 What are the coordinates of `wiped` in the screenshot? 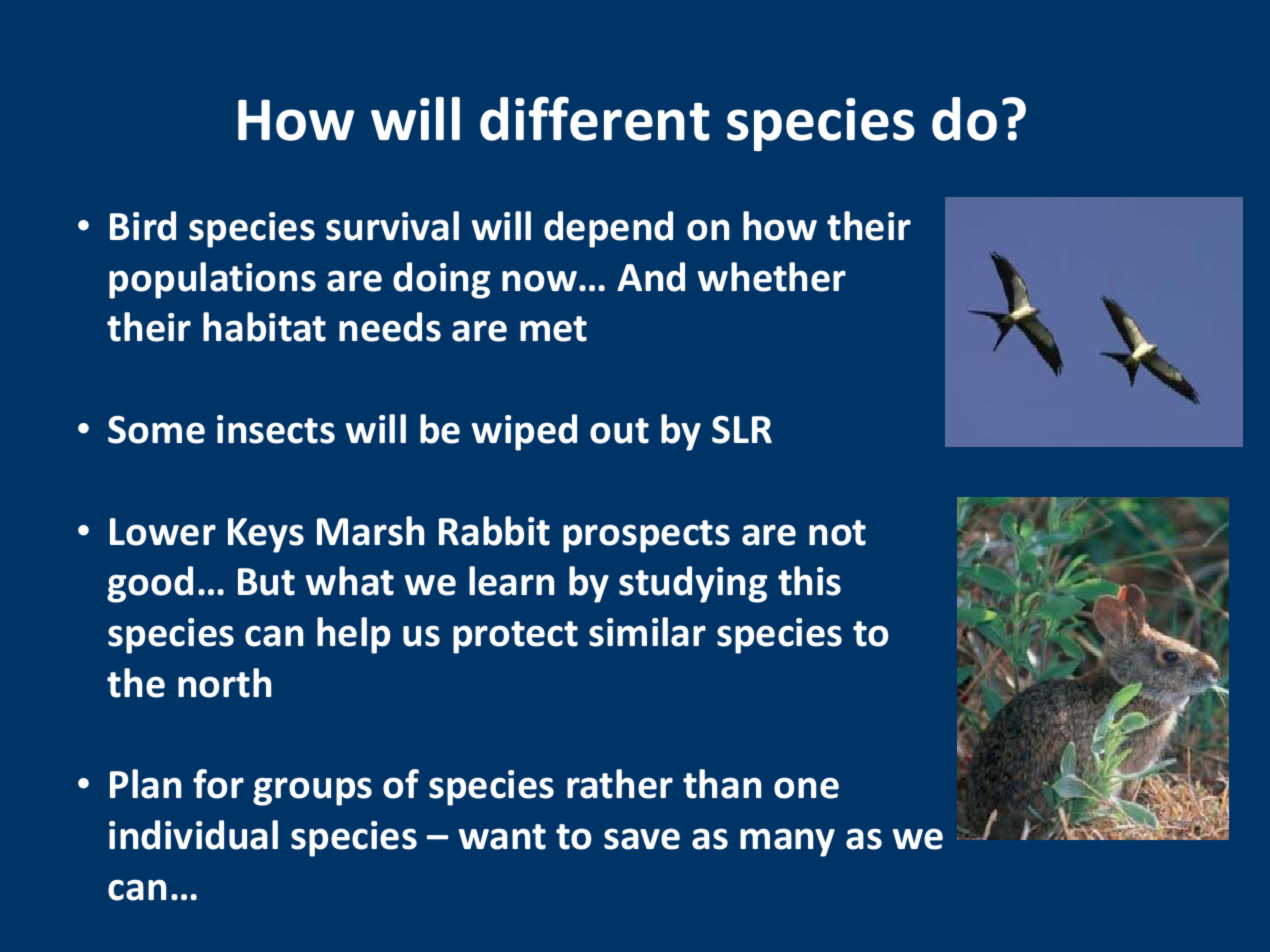 It's located at (524, 432).
